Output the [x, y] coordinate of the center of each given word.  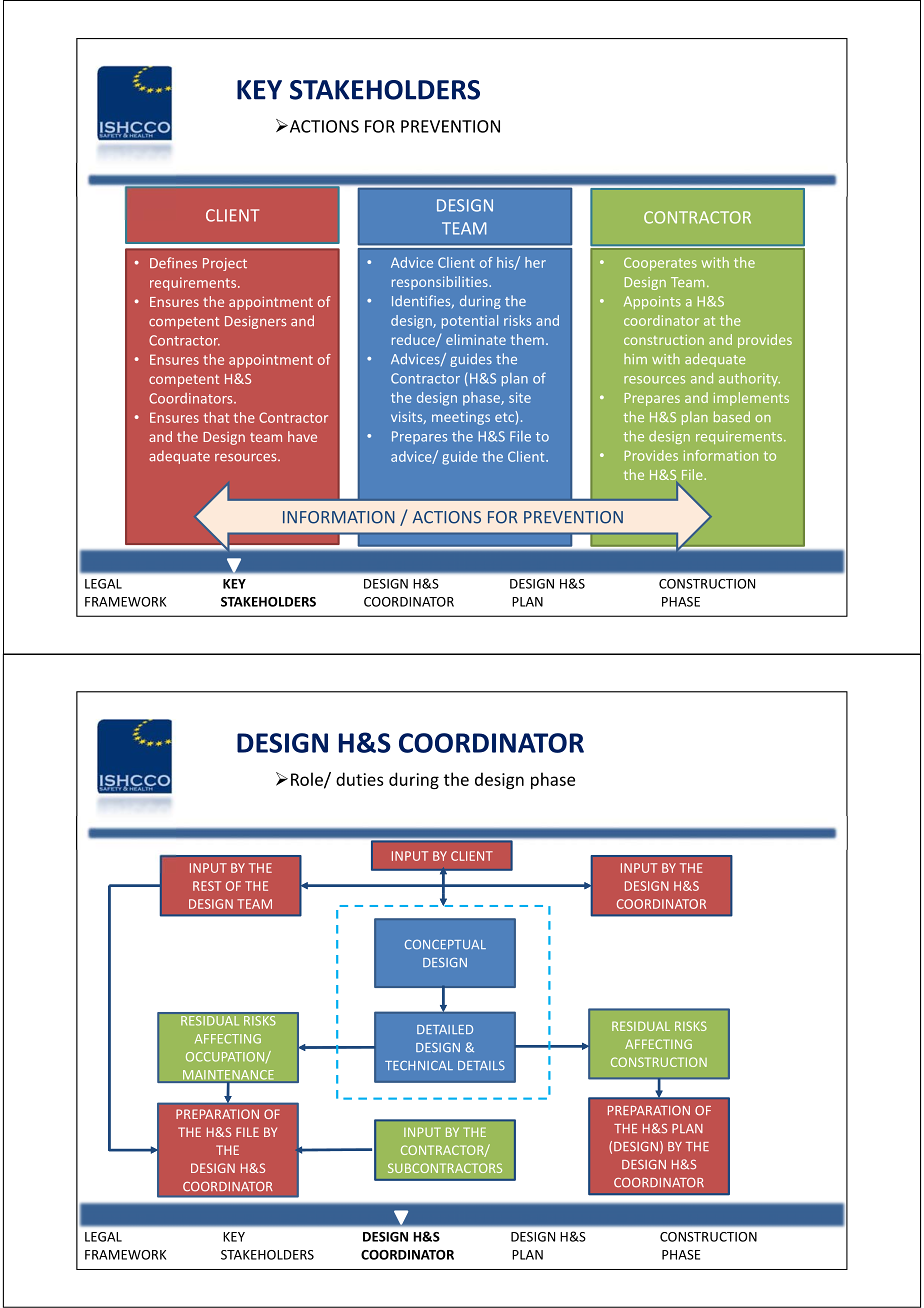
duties [360, 779]
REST [207, 886]
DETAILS [481, 1065]
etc [504, 417]
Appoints [652, 302]
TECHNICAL [419, 1065]
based [732, 416]
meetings [461, 418]
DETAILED [445, 1029]
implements [751, 399]
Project [225, 264]
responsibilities [441, 283]
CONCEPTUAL [445, 944]
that [216, 417]
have [302, 436]
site [520, 397]
